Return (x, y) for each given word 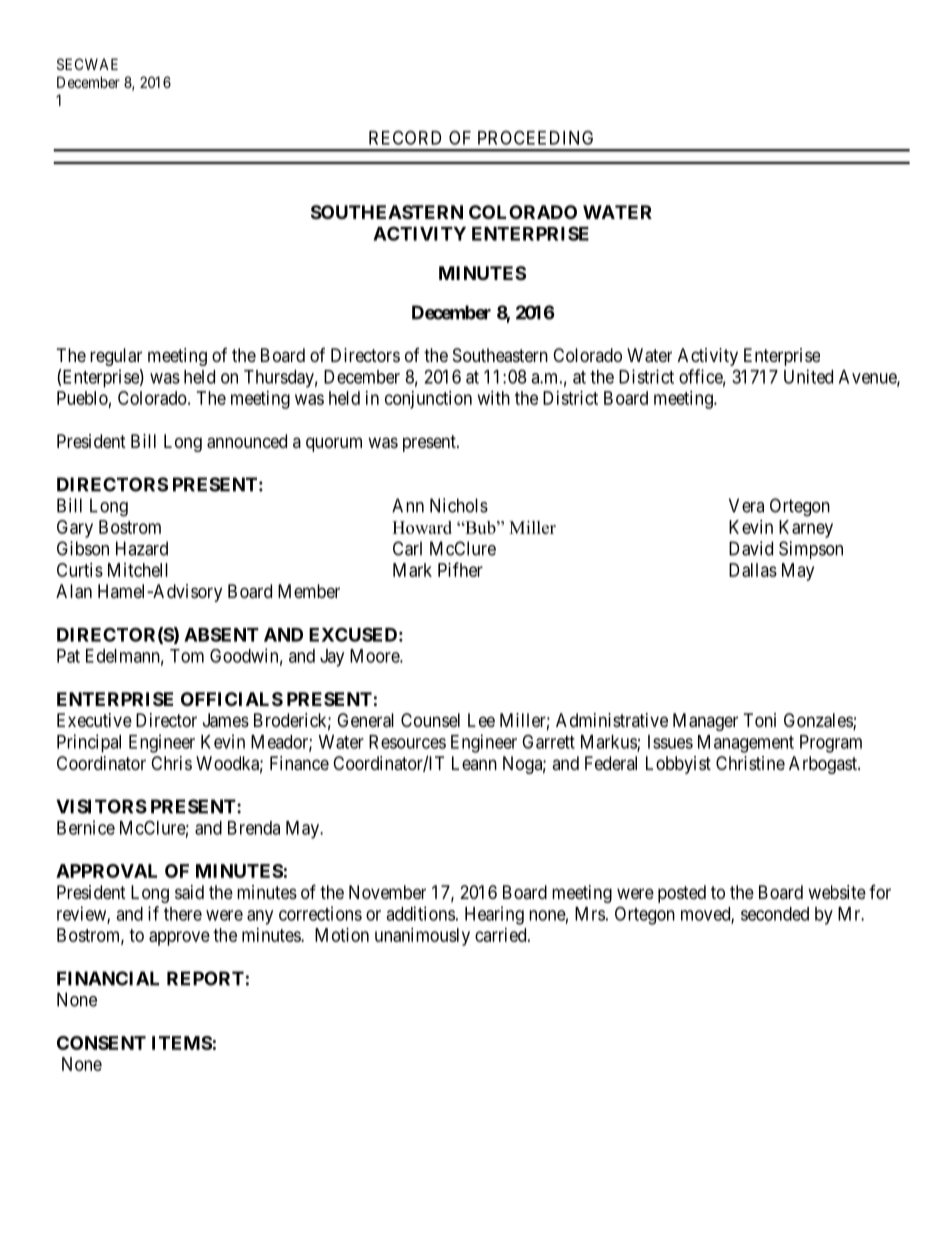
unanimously (422, 937)
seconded (775, 914)
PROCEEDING (535, 137)
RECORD (405, 137)
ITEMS (182, 1043)
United (808, 376)
